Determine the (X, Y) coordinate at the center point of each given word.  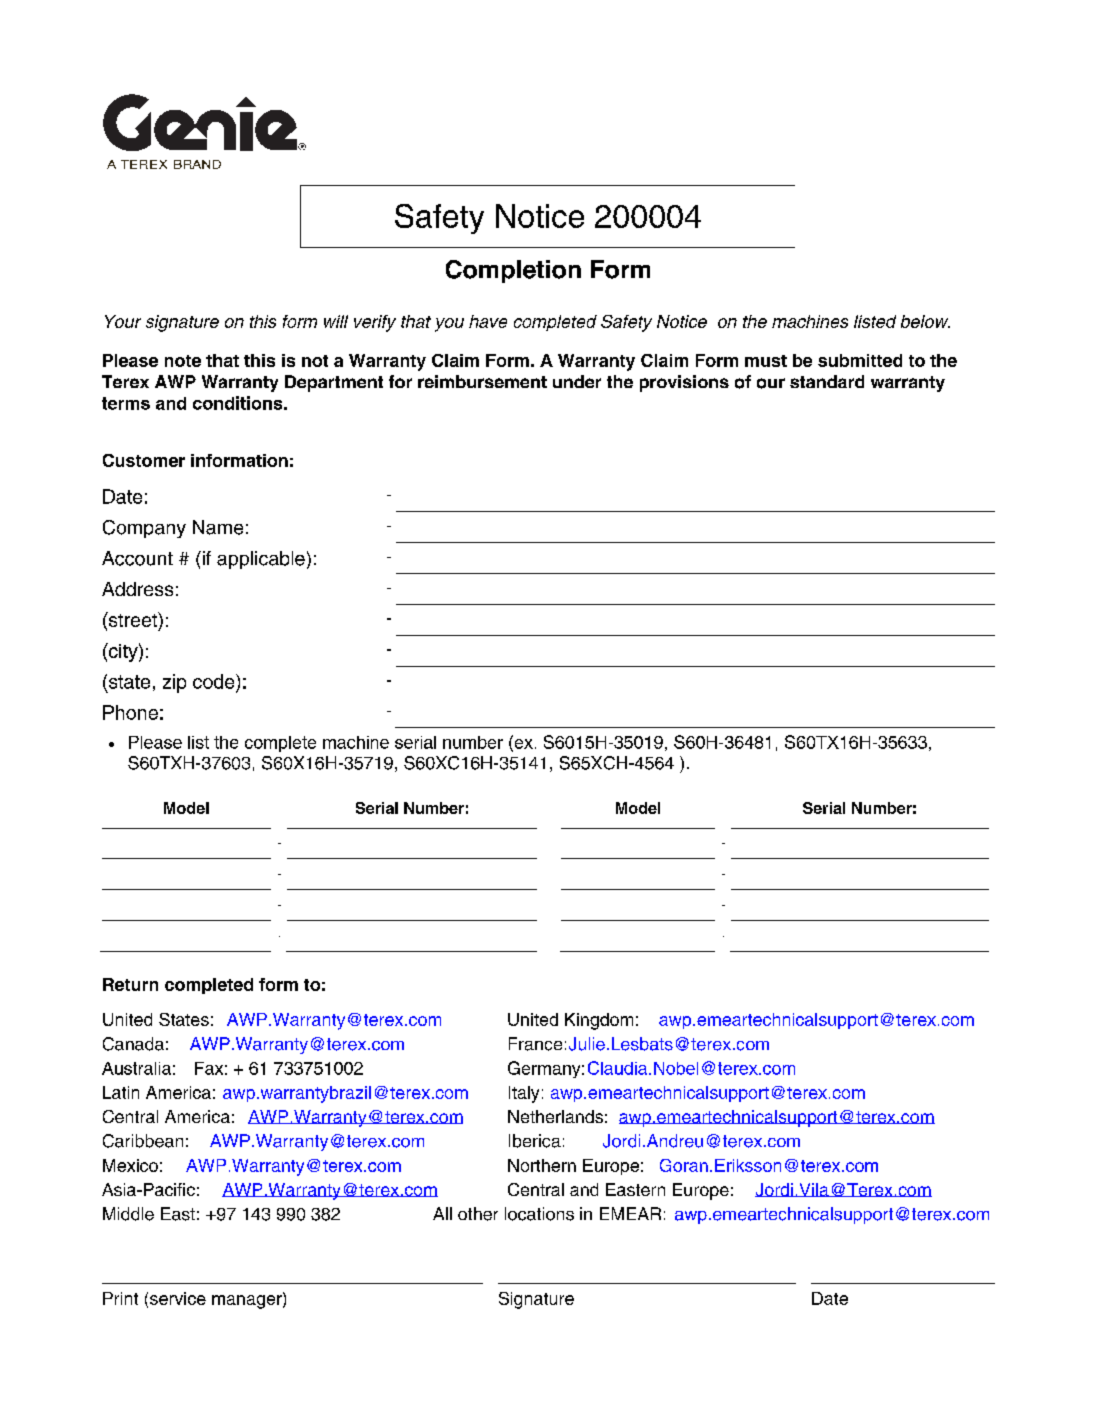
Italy (524, 1094)
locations (539, 1214)
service (178, 1298)
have (488, 321)
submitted (860, 360)
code (215, 681)
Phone (130, 712)
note (183, 361)
